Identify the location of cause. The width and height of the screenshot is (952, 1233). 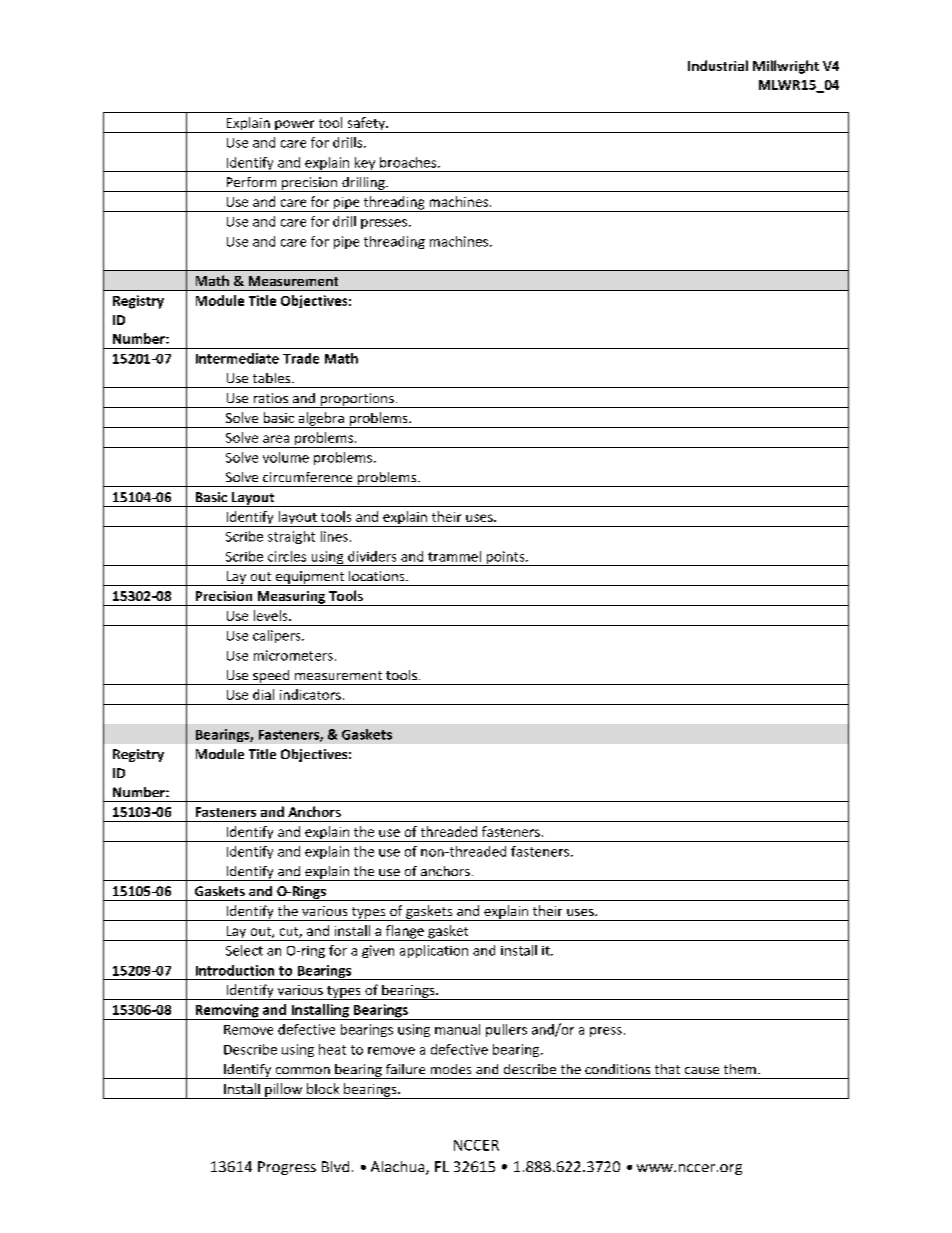
(702, 1070).
